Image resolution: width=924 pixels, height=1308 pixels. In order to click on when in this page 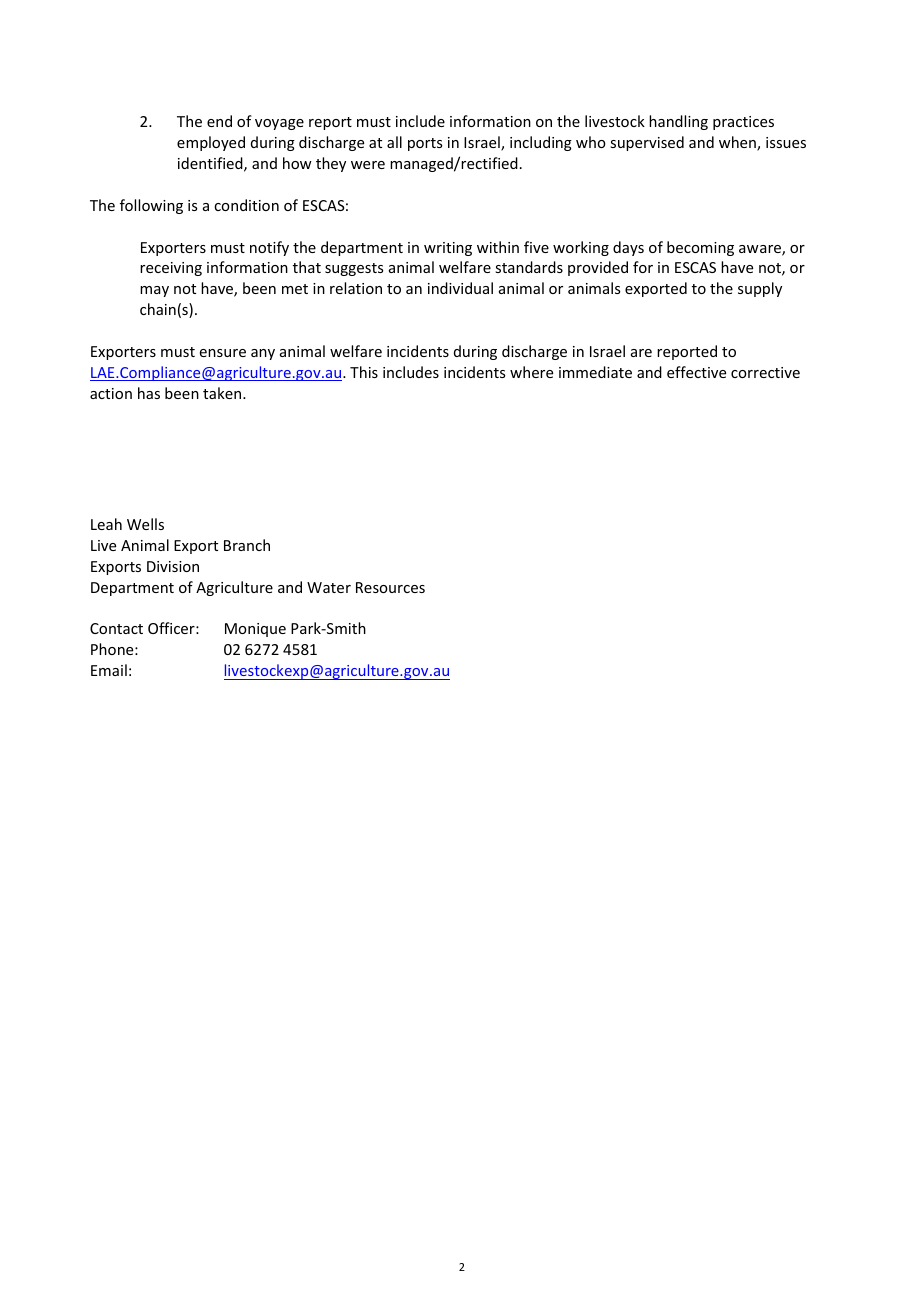, I will do `click(738, 143)`.
